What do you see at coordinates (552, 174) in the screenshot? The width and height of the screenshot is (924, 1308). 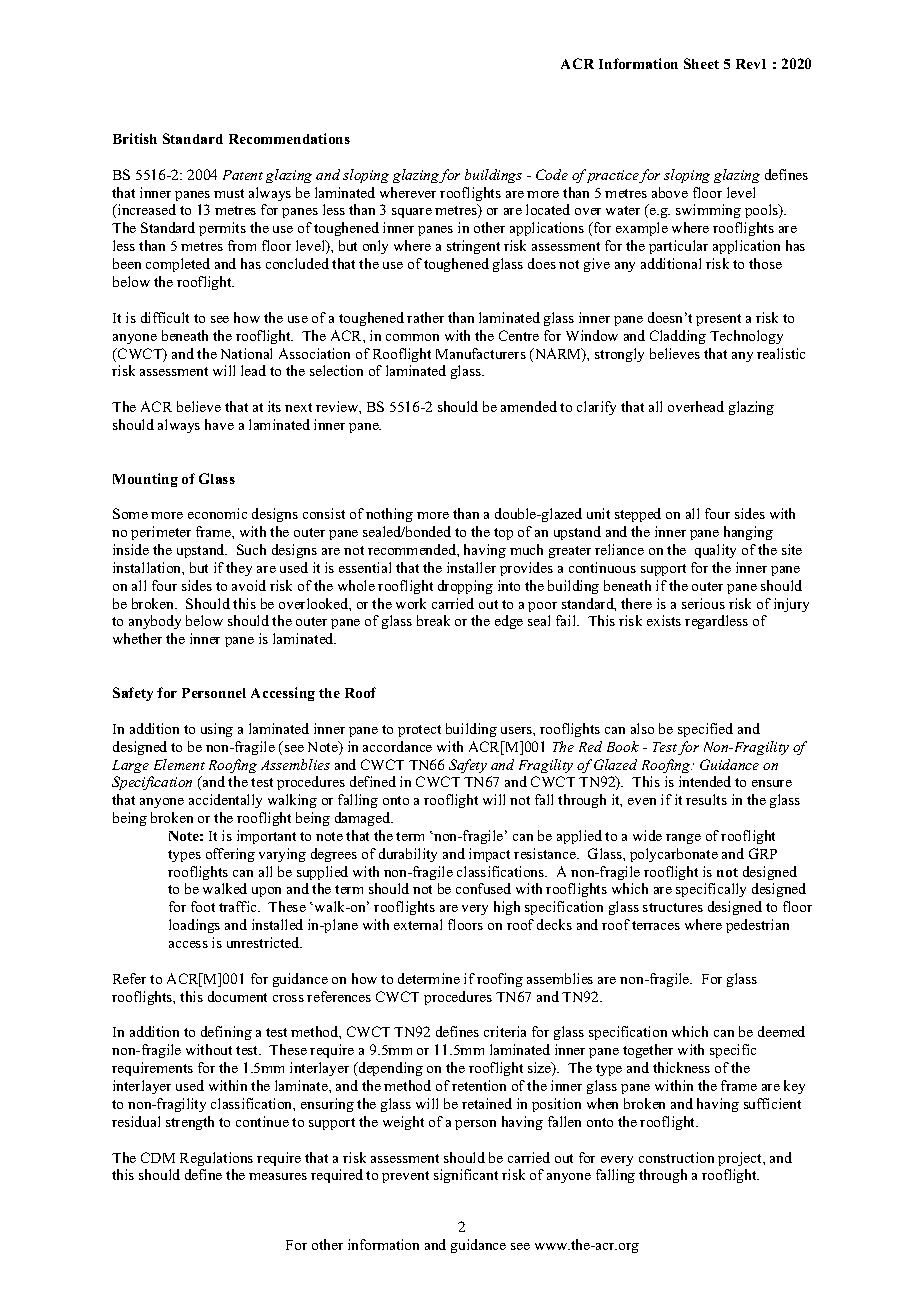 I see `Code` at bounding box center [552, 174].
